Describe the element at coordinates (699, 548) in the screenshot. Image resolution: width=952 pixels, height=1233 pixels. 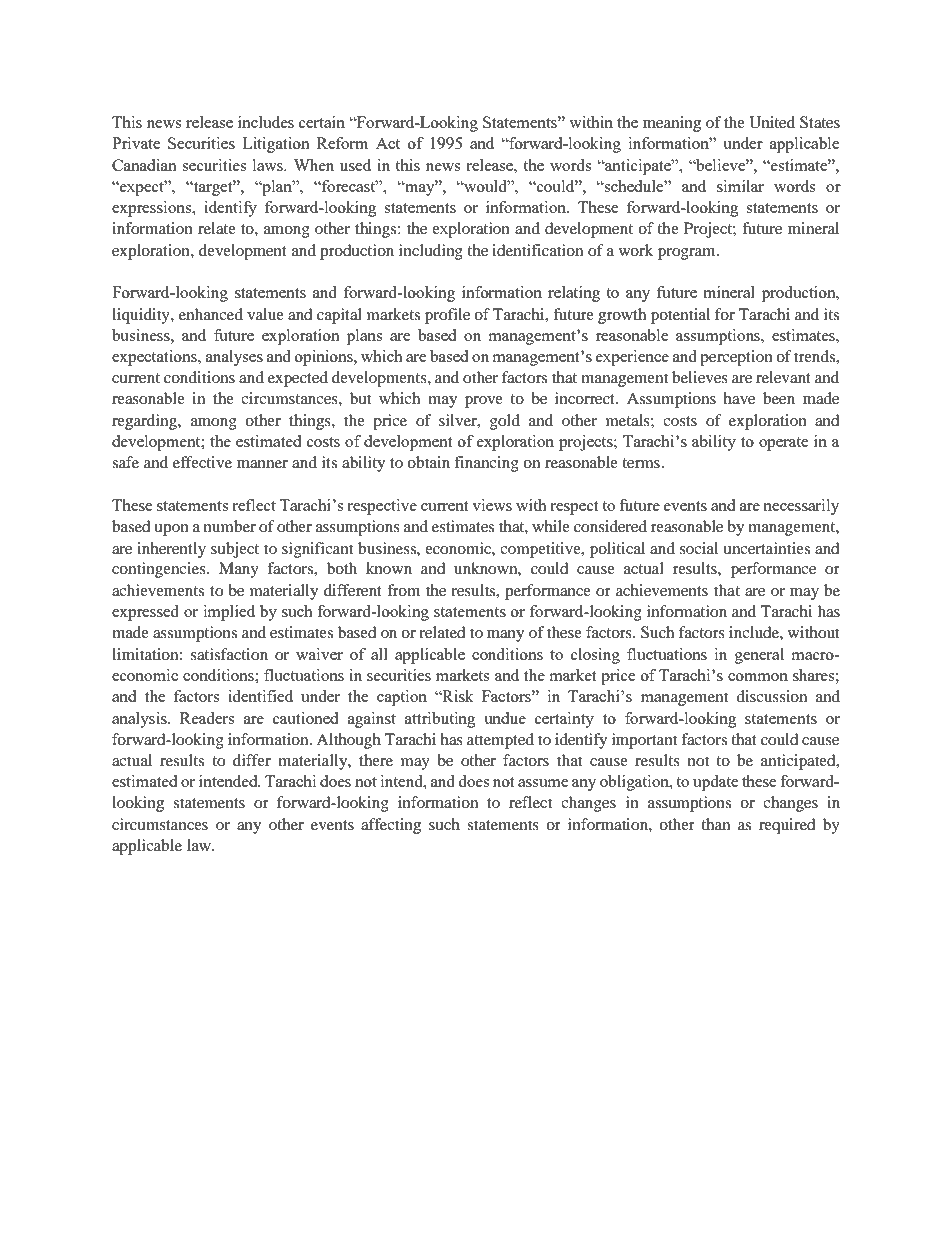
I see `social` at that location.
